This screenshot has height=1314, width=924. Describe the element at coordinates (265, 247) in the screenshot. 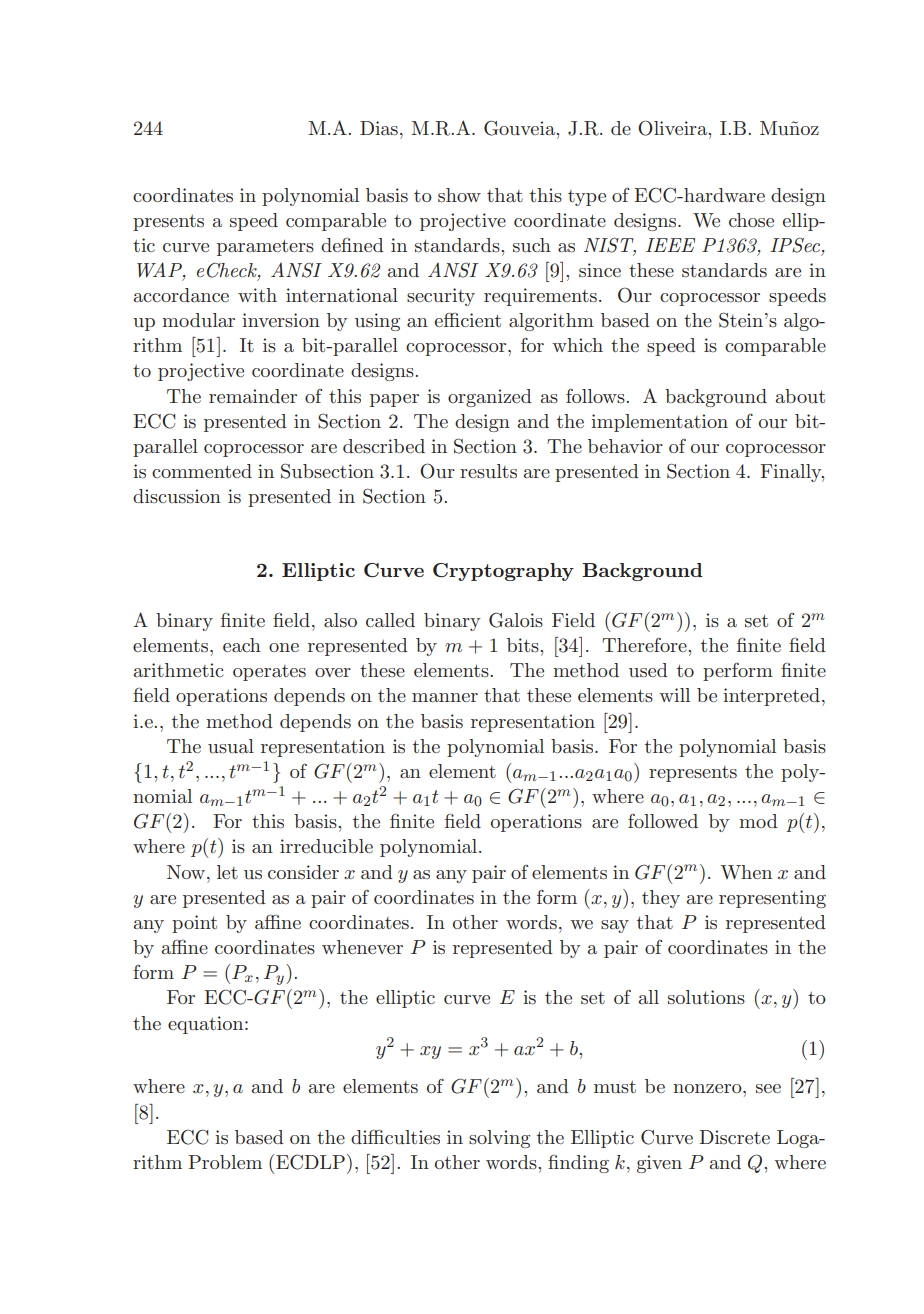

I see `parameters` at that location.
